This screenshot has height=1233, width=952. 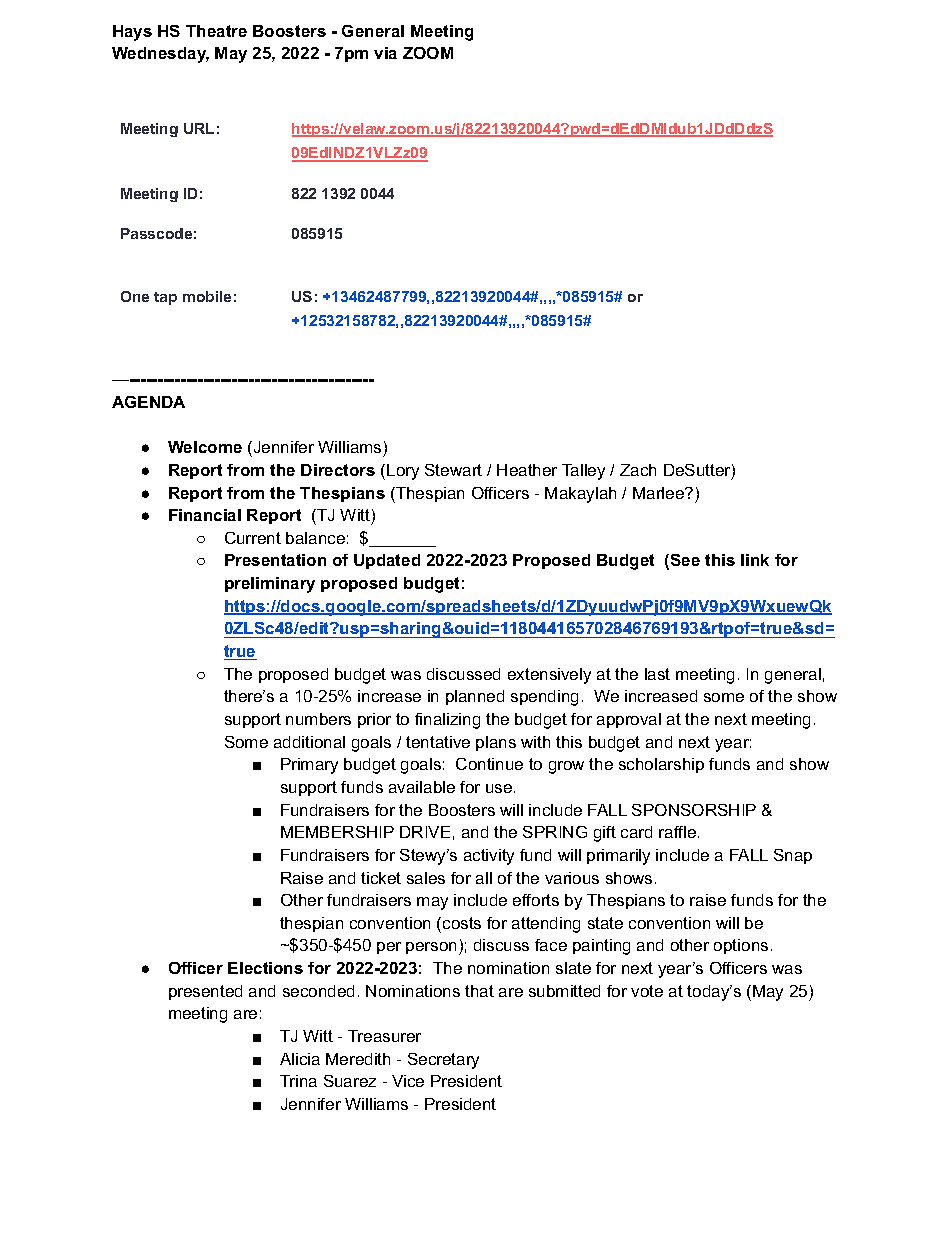 What do you see at coordinates (207, 296) in the screenshot?
I see `mobile` at bounding box center [207, 296].
